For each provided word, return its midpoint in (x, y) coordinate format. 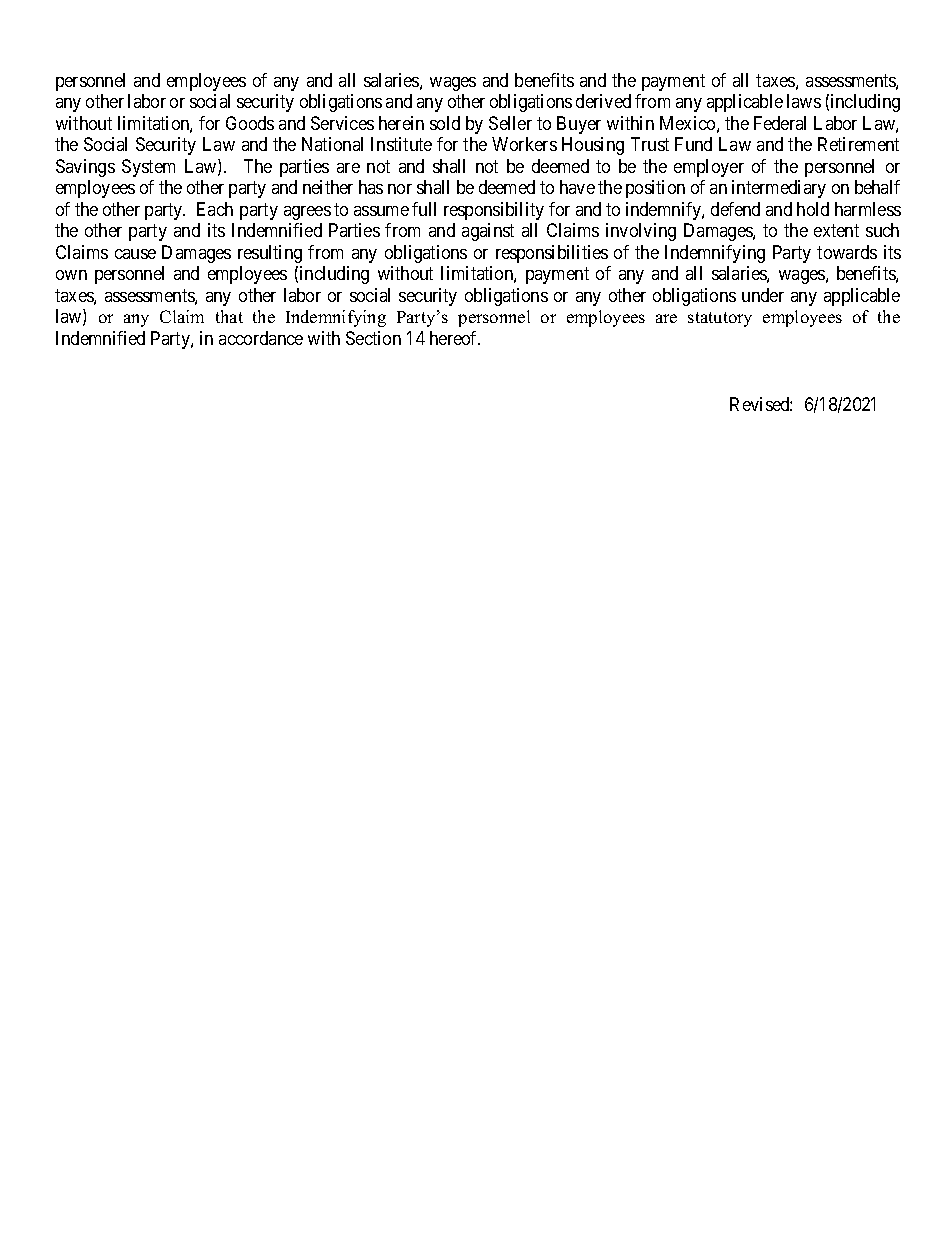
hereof (455, 338)
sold (445, 123)
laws (804, 101)
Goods (250, 123)
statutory (720, 319)
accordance (261, 338)
